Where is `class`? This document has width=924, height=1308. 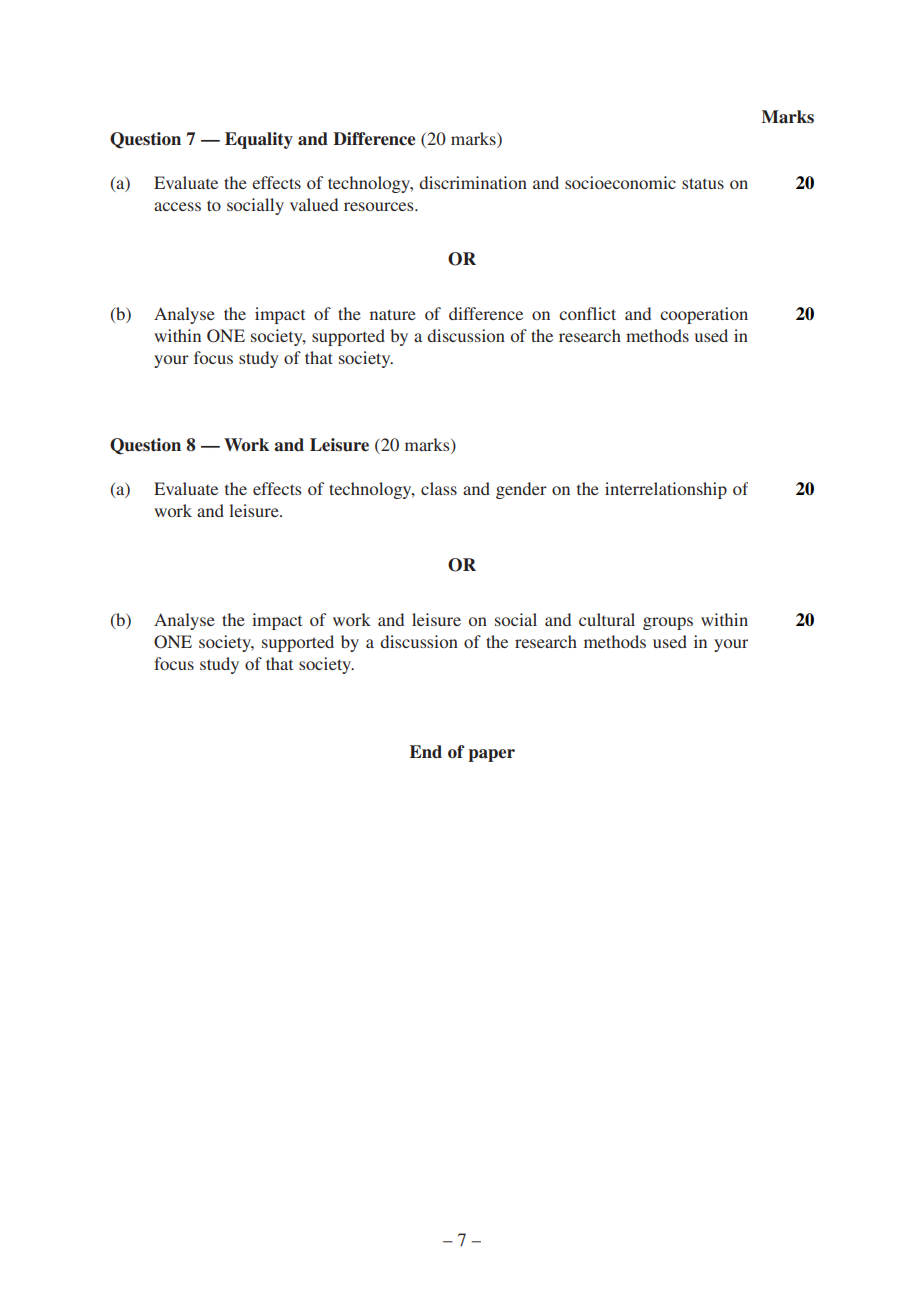 class is located at coordinates (439, 488).
